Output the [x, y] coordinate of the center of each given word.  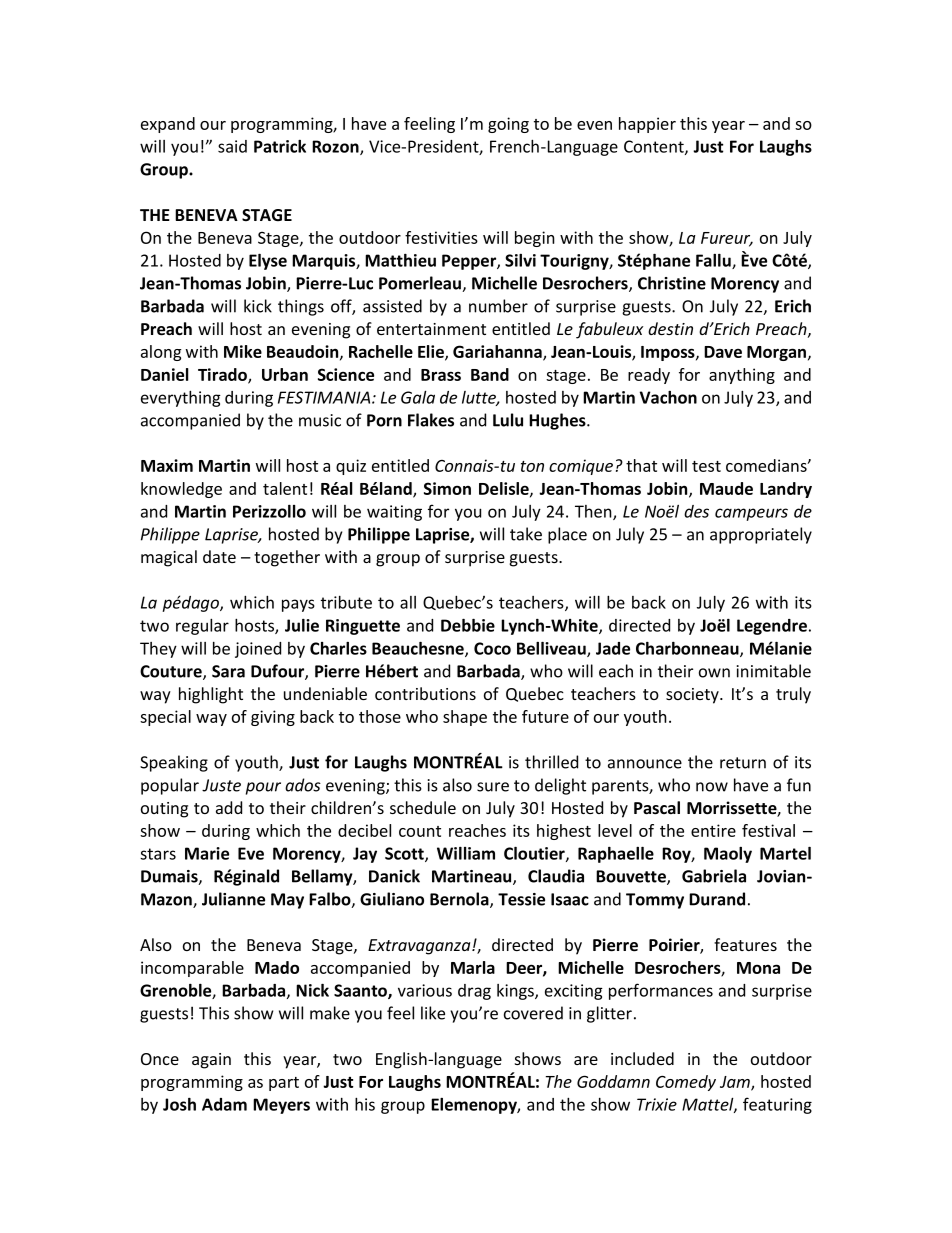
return [743, 763]
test [706, 466]
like [433, 1013]
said [232, 146]
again [211, 1061]
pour [263, 788]
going [508, 125]
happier [647, 125]
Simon [447, 488]
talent [285, 488]
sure [493, 787]
